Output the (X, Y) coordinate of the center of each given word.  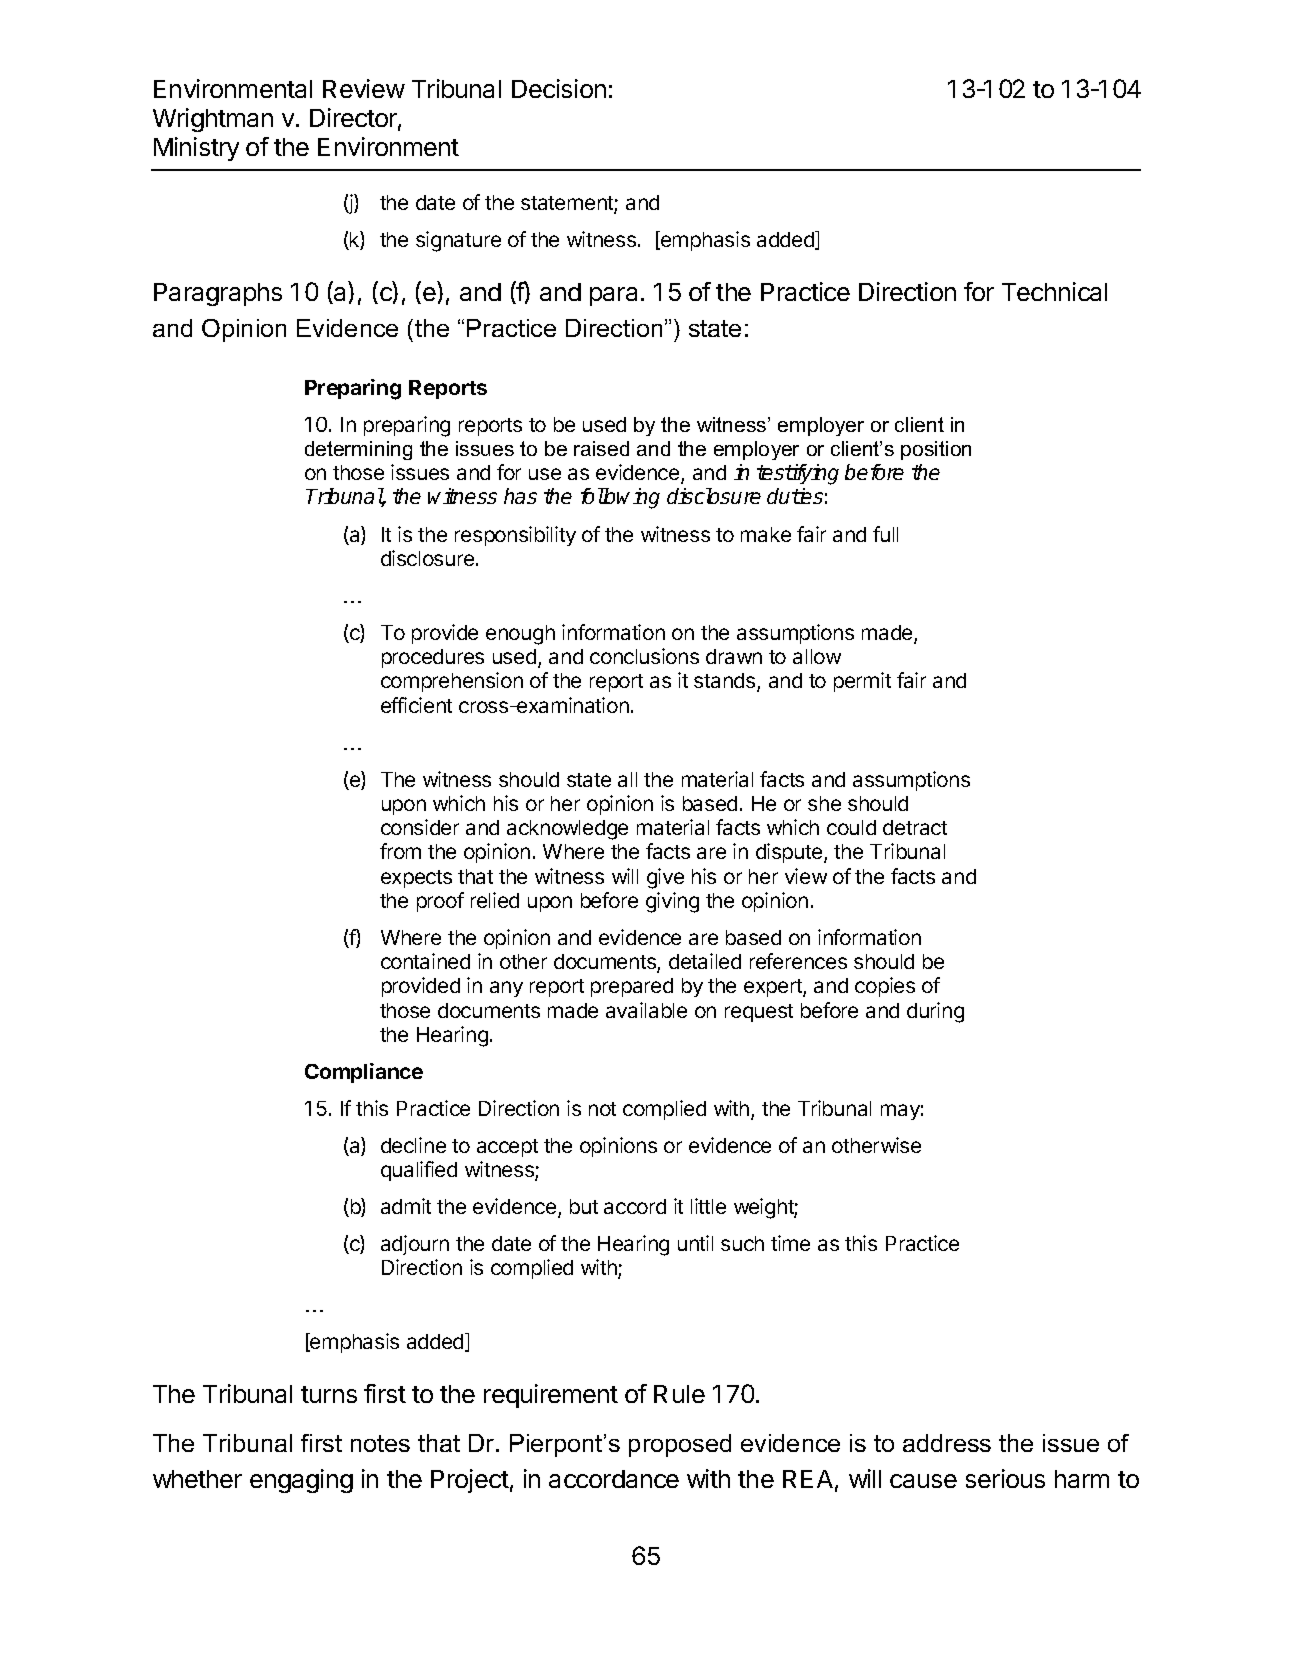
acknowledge (567, 830)
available (646, 1010)
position (936, 450)
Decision (559, 88)
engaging (301, 1481)
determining (358, 450)
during (935, 1012)
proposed (680, 1445)
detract (915, 827)
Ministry (196, 149)
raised (601, 448)
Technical (1054, 291)
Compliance (364, 1073)
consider (420, 827)
